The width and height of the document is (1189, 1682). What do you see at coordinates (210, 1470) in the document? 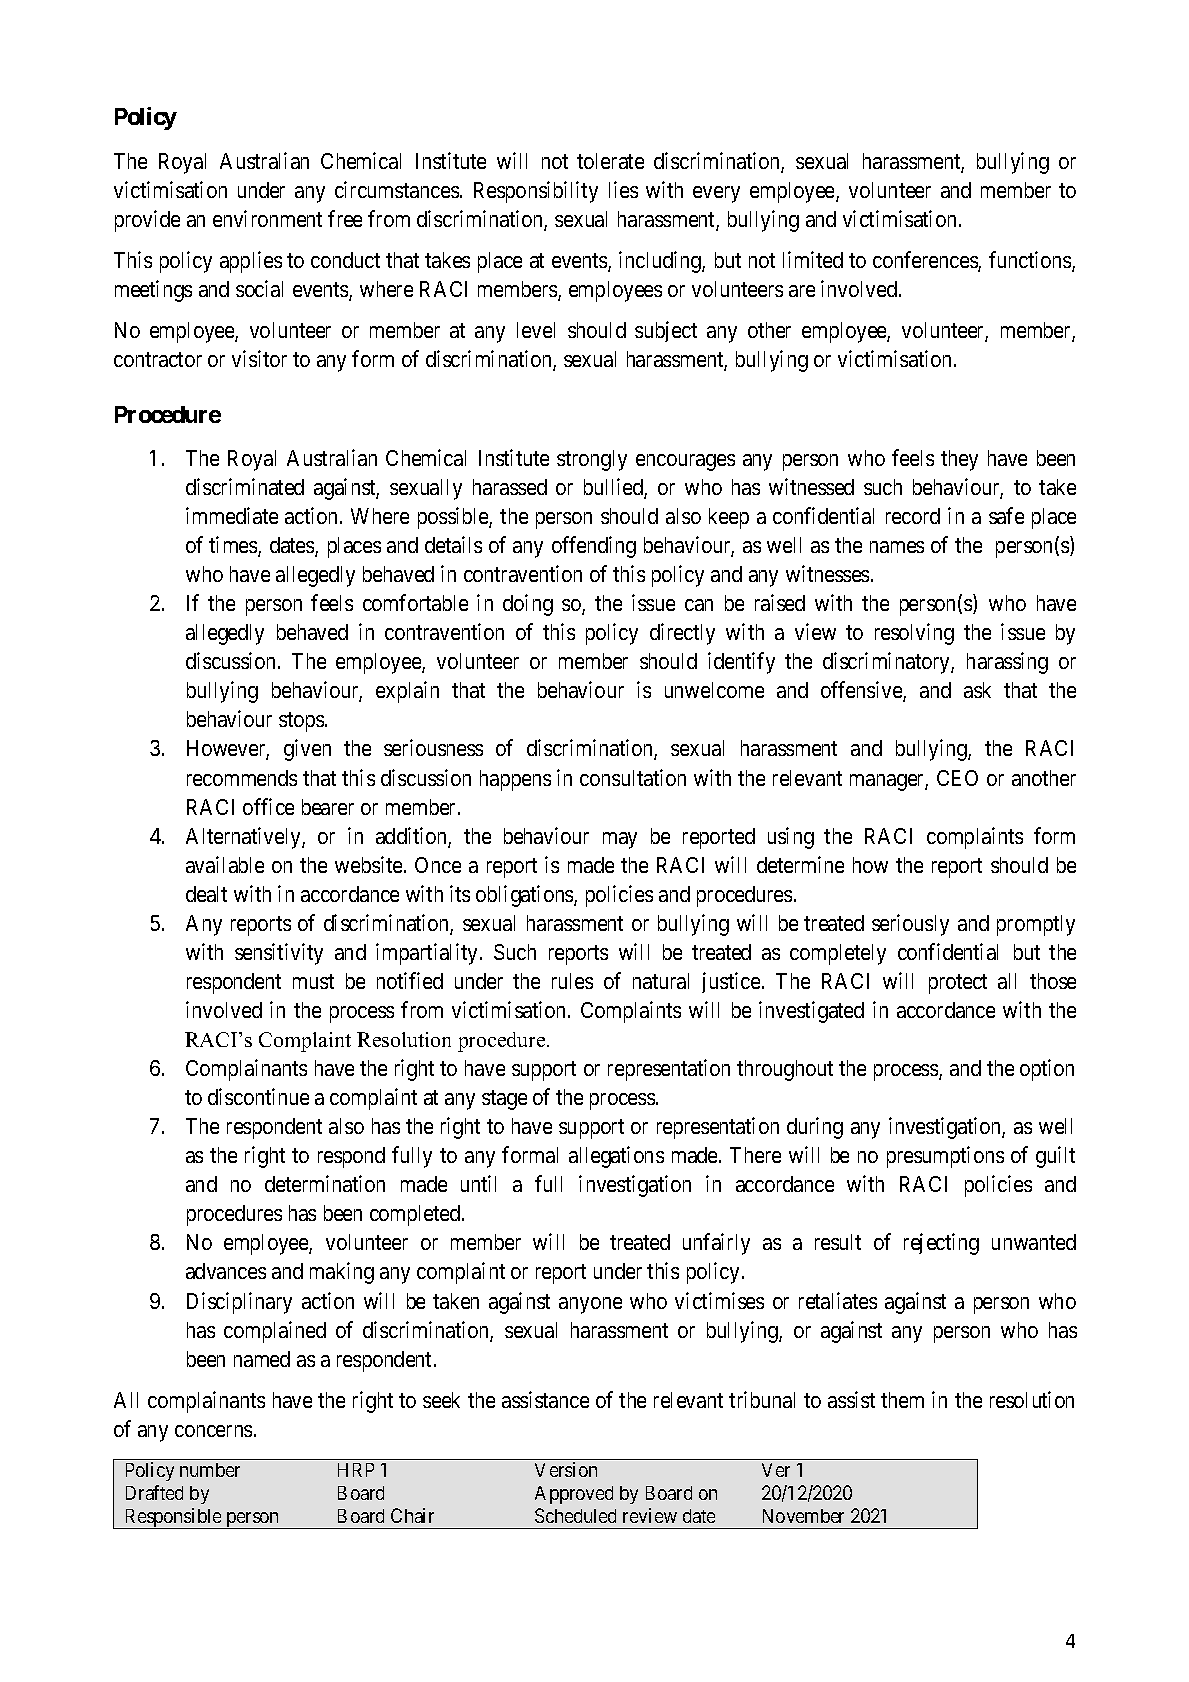
I see `number` at bounding box center [210, 1470].
